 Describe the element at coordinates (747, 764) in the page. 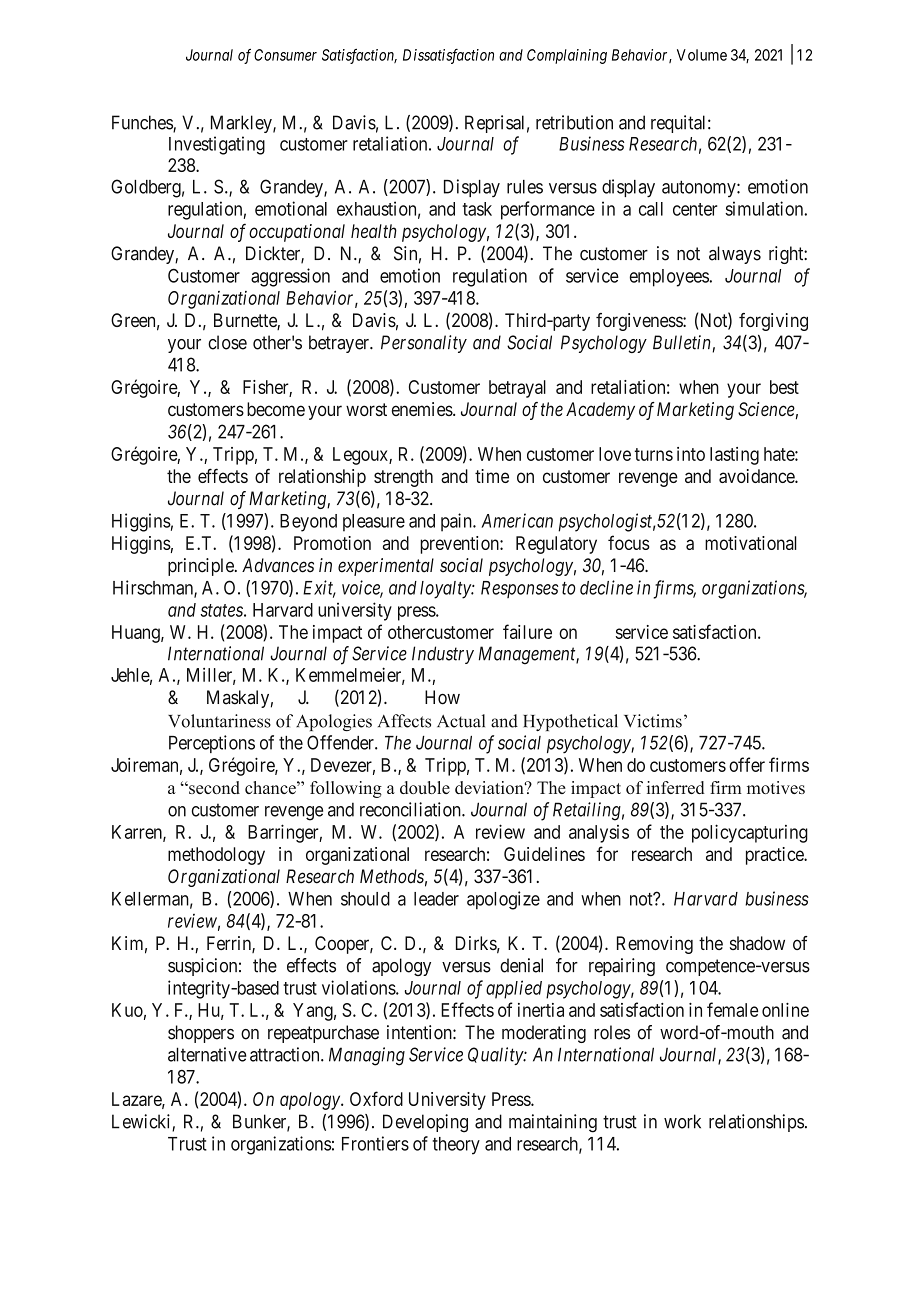

I see `offer` at that location.
